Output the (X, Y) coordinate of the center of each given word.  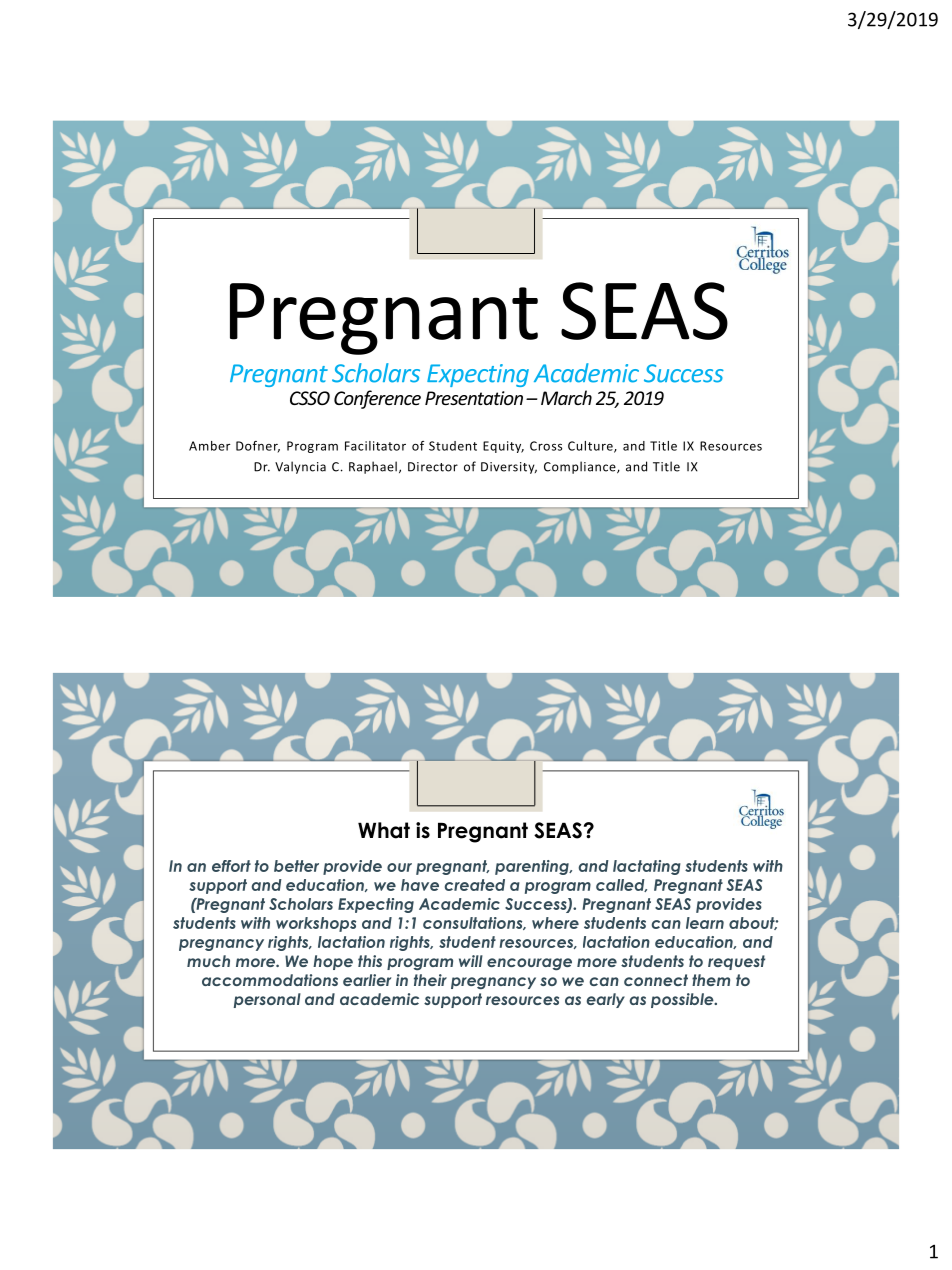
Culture (591, 447)
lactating (647, 867)
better (296, 866)
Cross (546, 446)
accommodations (270, 980)
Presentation (474, 398)
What (384, 830)
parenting (533, 867)
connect (656, 980)
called (621, 885)
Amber (209, 446)
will (471, 961)
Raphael (373, 467)
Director (433, 467)
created (475, 885)
